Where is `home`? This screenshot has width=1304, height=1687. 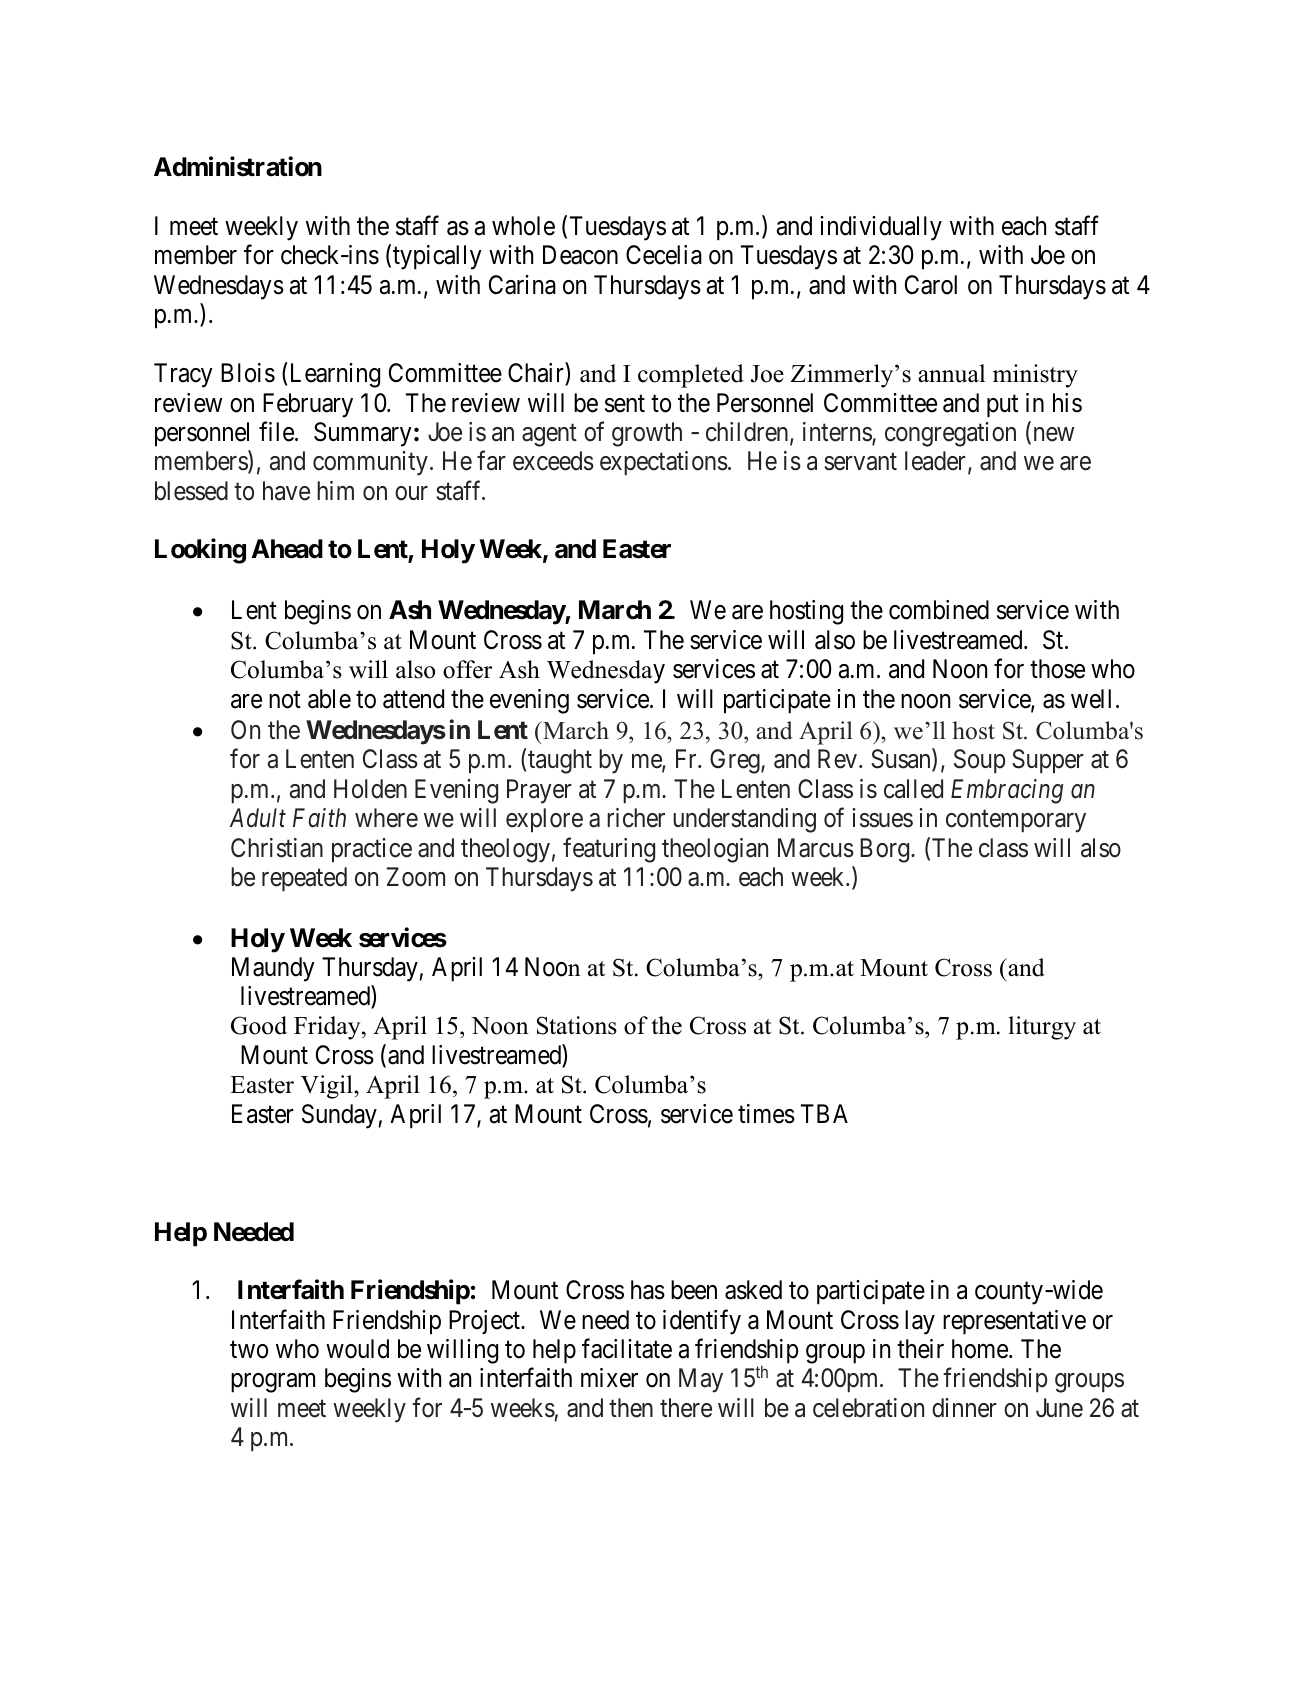 home is located at coordinates (981, 1349).
